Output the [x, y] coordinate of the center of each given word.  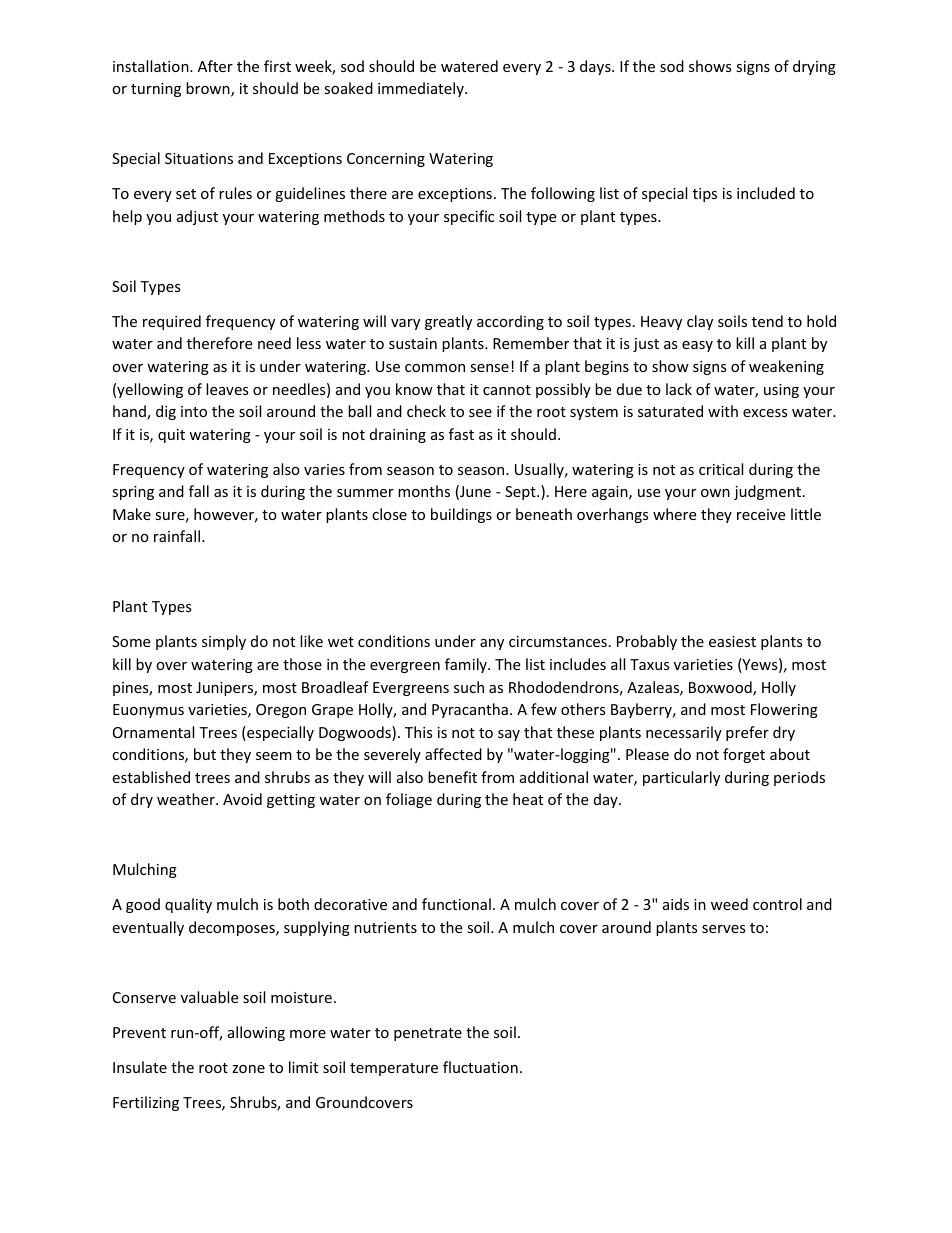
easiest [732, 641]
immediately [422, 89]
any [492, 644]
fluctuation [480, 1067]
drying [814, 67]
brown [209, 89]
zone [248, 1069]
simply [224, 642]
